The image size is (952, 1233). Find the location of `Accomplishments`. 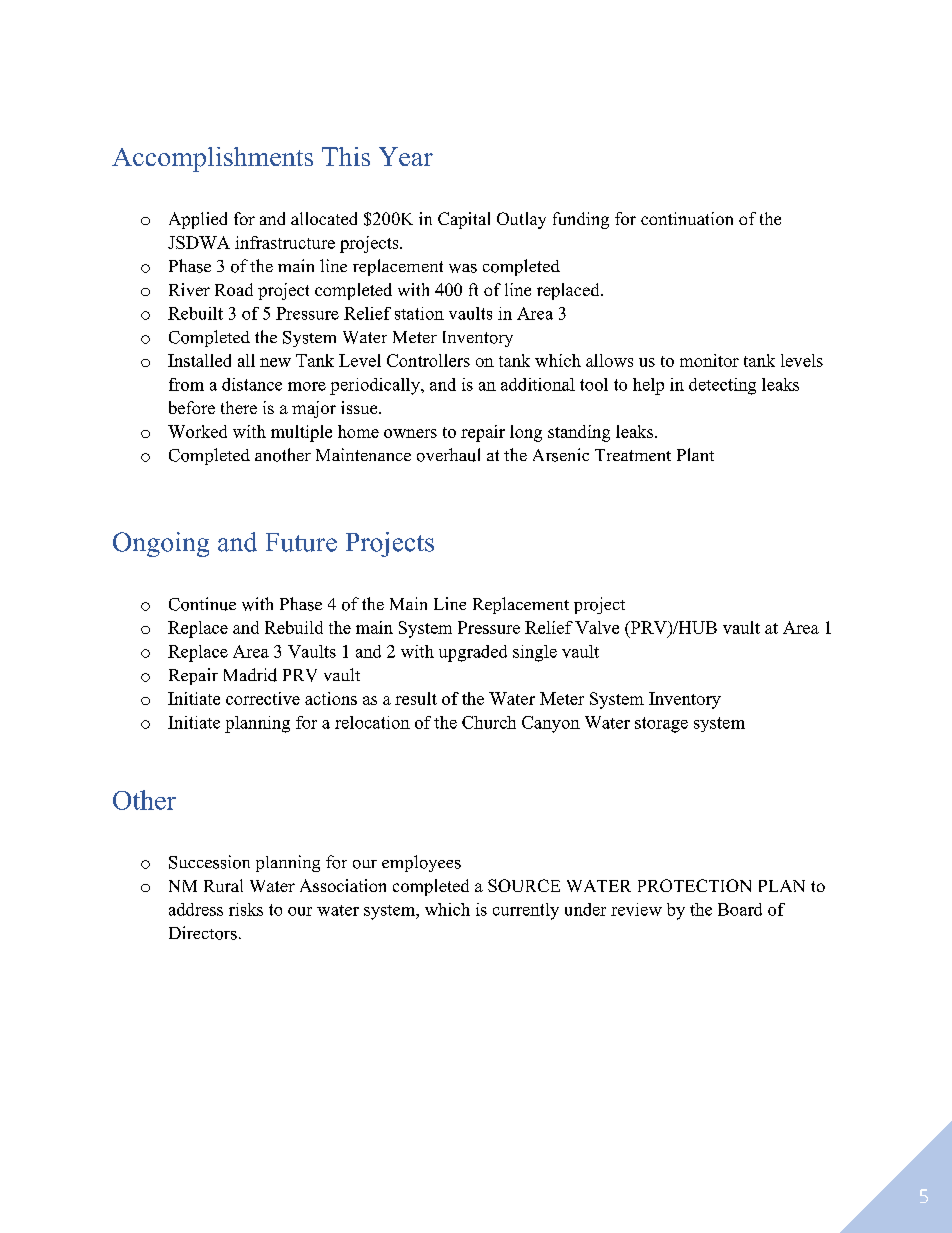

Accomplishments is located at coordinates (212, 159).
